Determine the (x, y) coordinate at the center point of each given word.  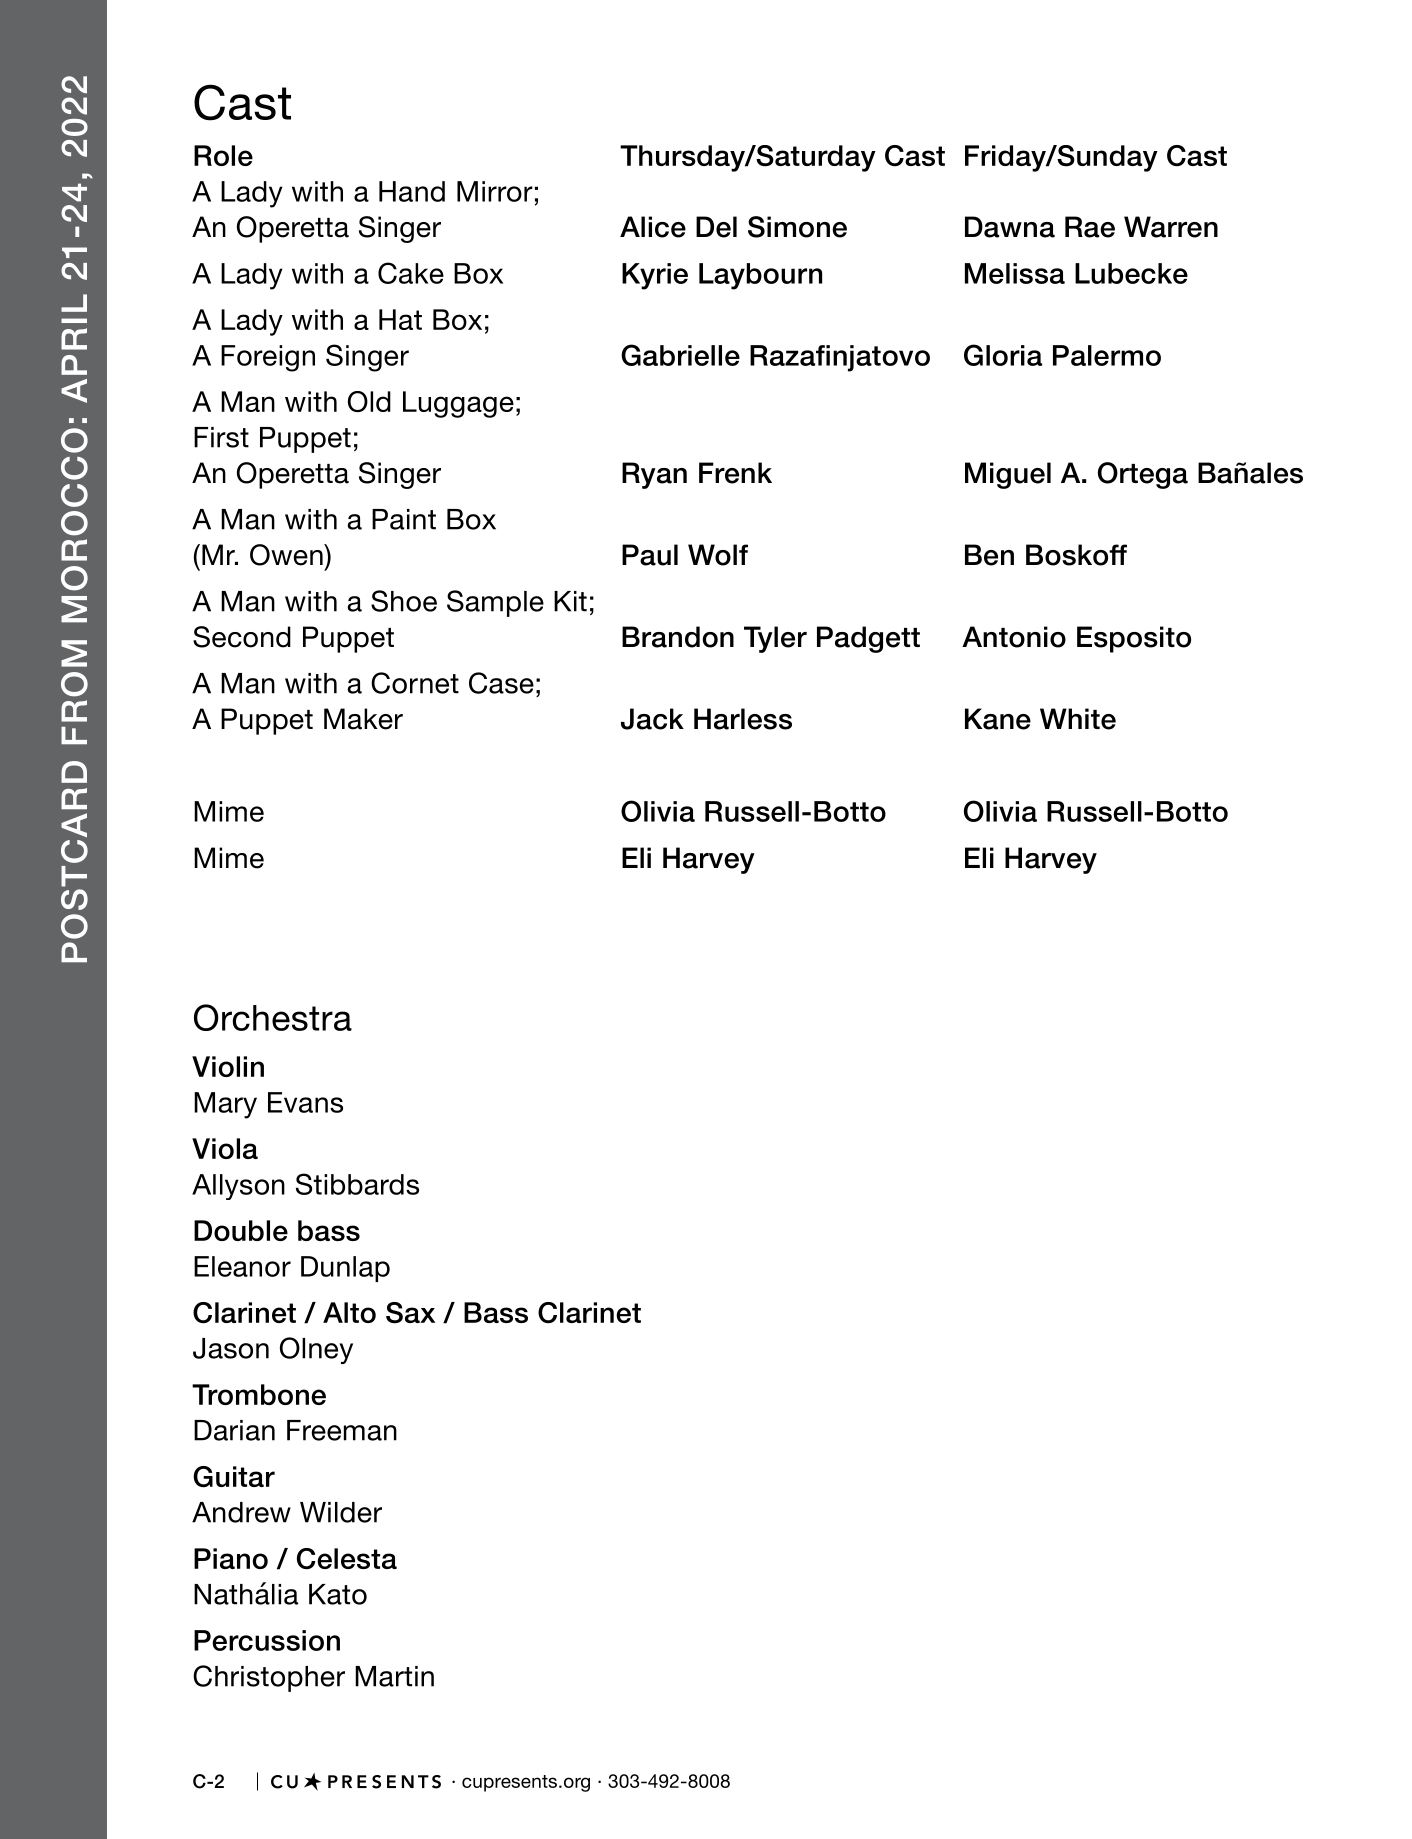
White (1078, 719)
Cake (411, 273)
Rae (1090, 227)
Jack (652, 719)
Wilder (341, 1512)
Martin (394, 1676)
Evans (305, 1102)
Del (716, 227)
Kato (338, 1594)
